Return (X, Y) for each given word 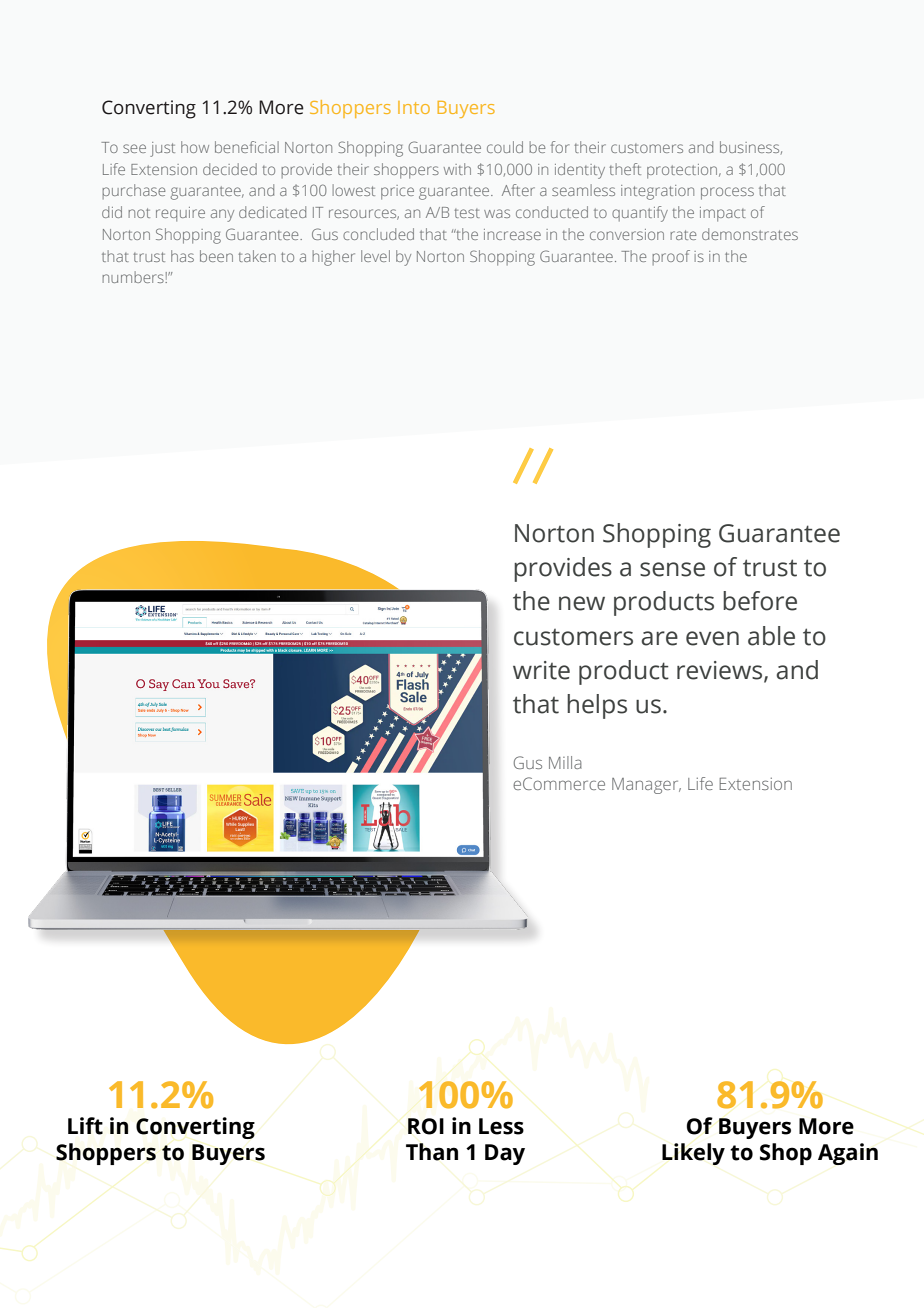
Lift (85, 1126)
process (727, 193)
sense (672, 569)
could (505, 147)
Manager (646, 786)
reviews (721, 671)
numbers (134, 277)
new (582, 603)
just (162, 149)
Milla (565, 762)
